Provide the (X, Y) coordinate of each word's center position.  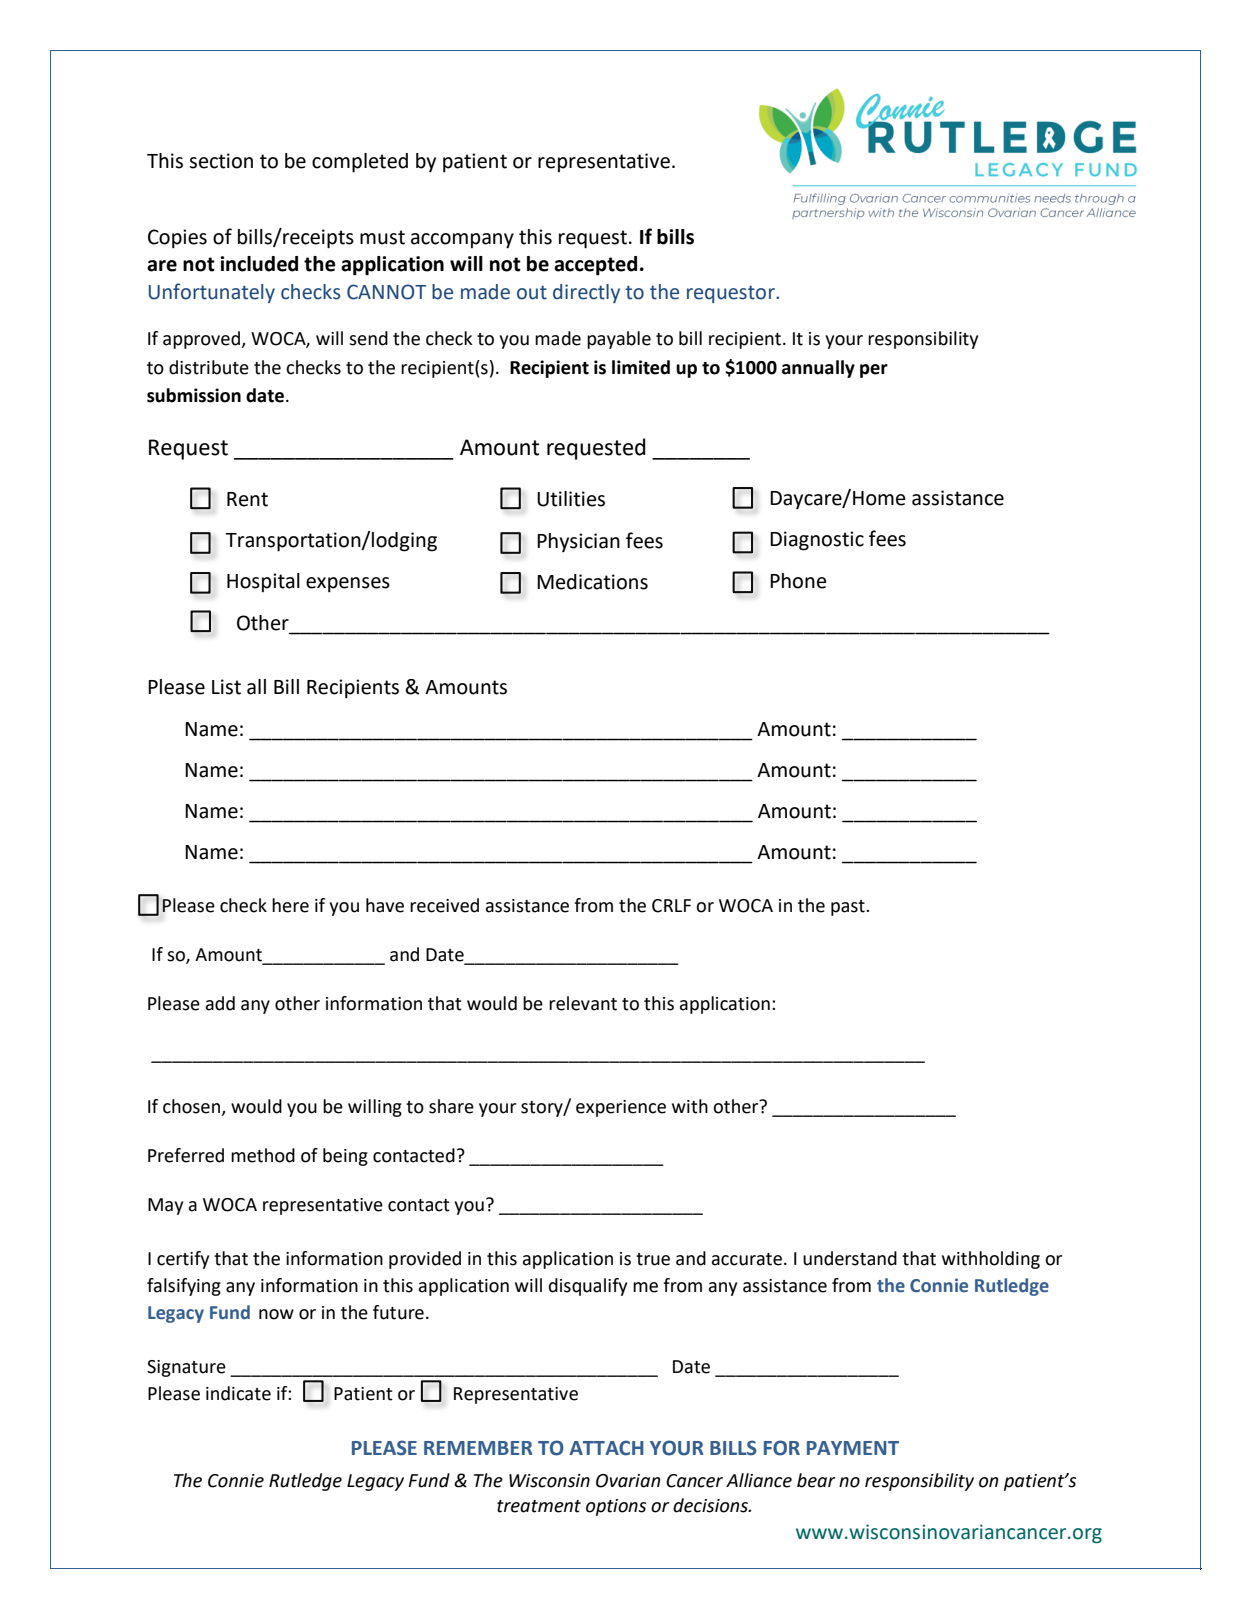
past (849, 908)
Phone (798, 581)
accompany (462, 241)
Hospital (263, 582)
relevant (583, 1003)
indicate (238, 1393)
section (221, 161)
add (220, 1003)
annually (818, 369)
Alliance (759, 1480)
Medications (592, 582)
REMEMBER (478, 1448)
